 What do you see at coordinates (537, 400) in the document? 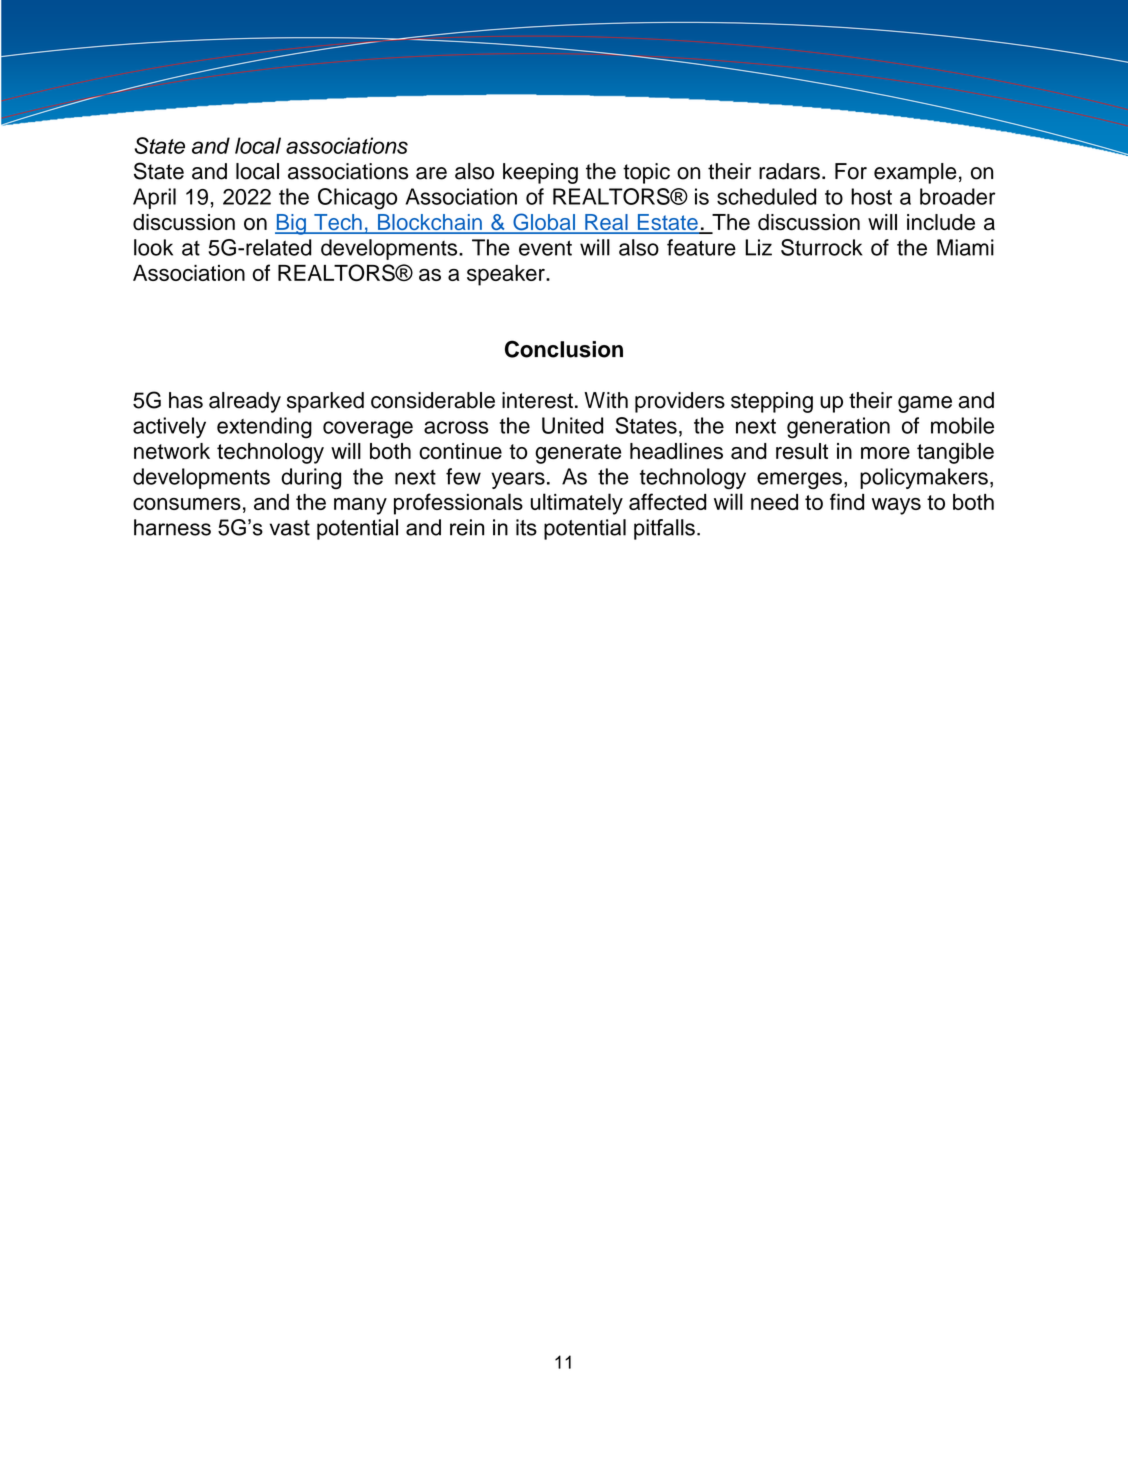
I see `interest` at bounding box center [537, 400].
